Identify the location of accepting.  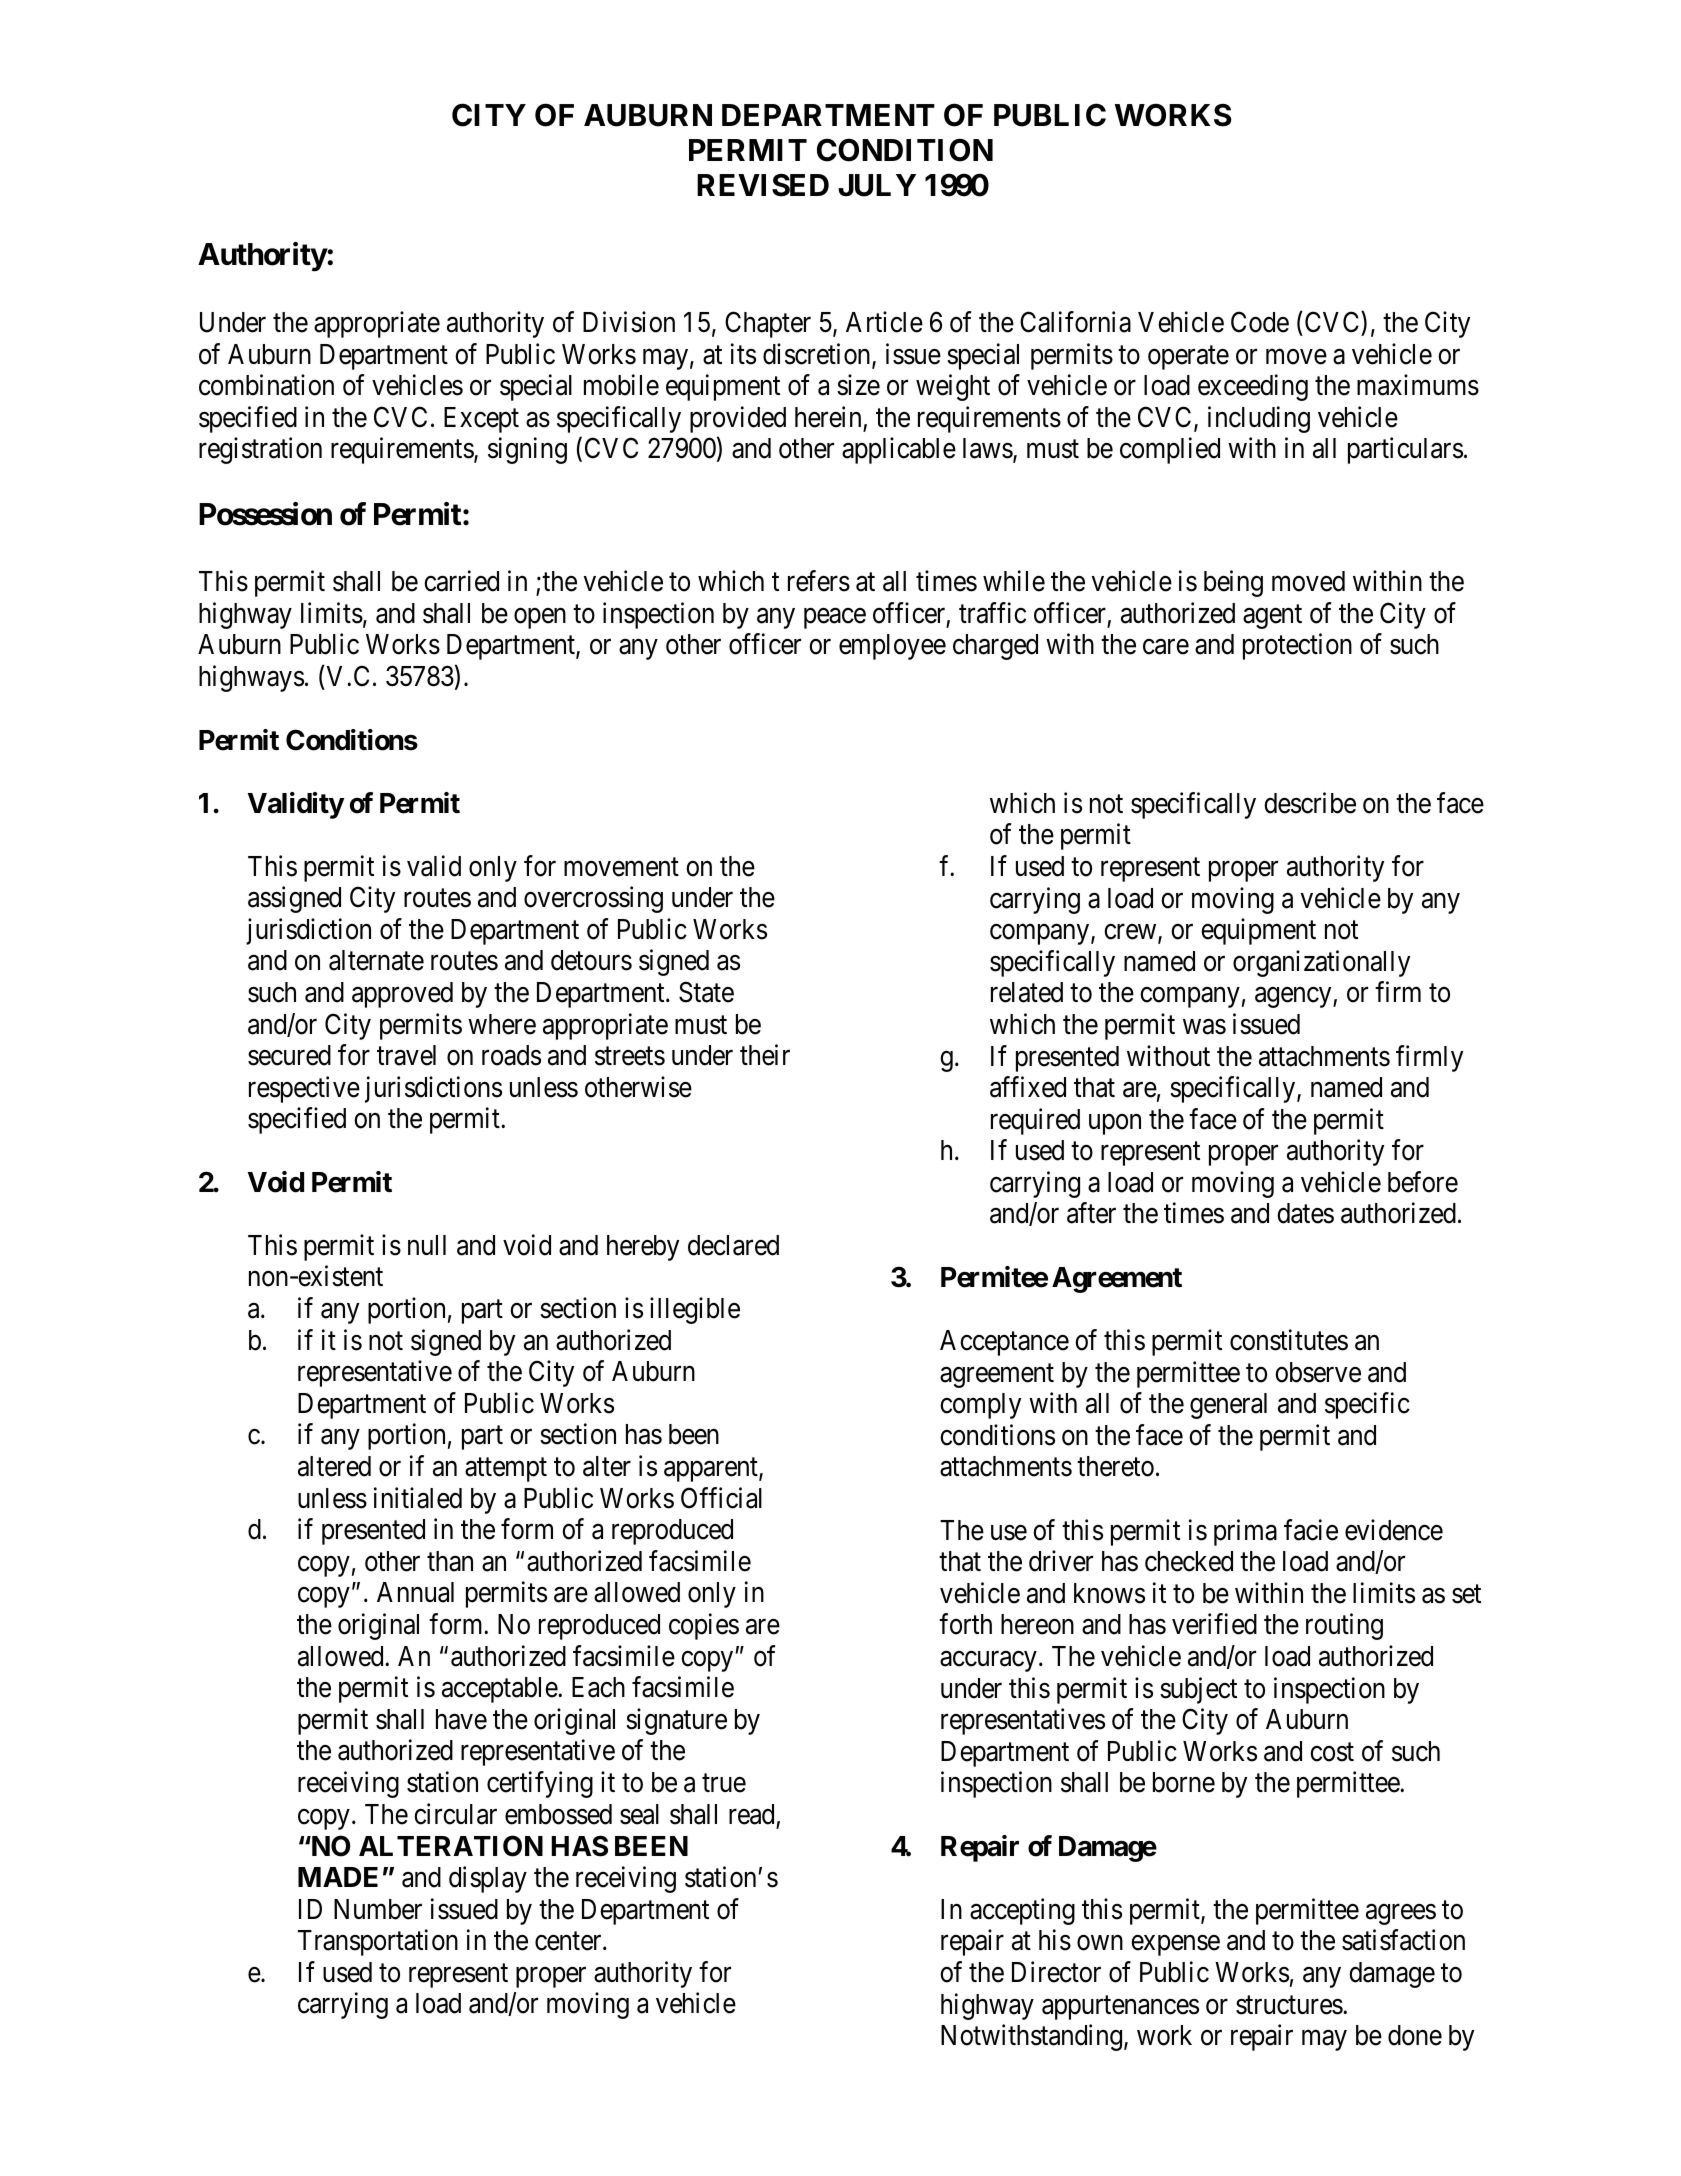
(1022, 1911).
